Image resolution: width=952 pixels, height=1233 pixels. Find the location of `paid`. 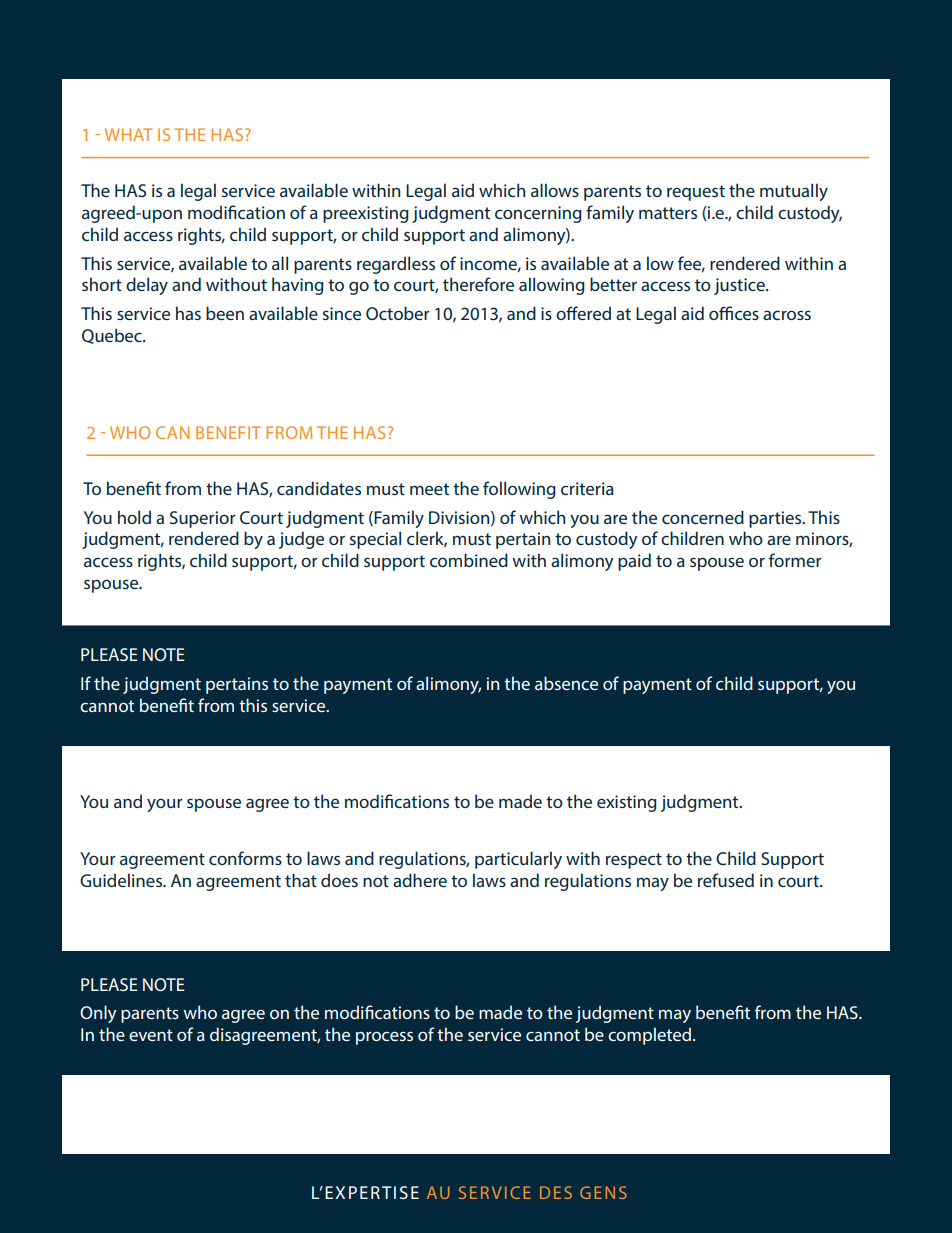

paid is located at coordinates (634, 562).
